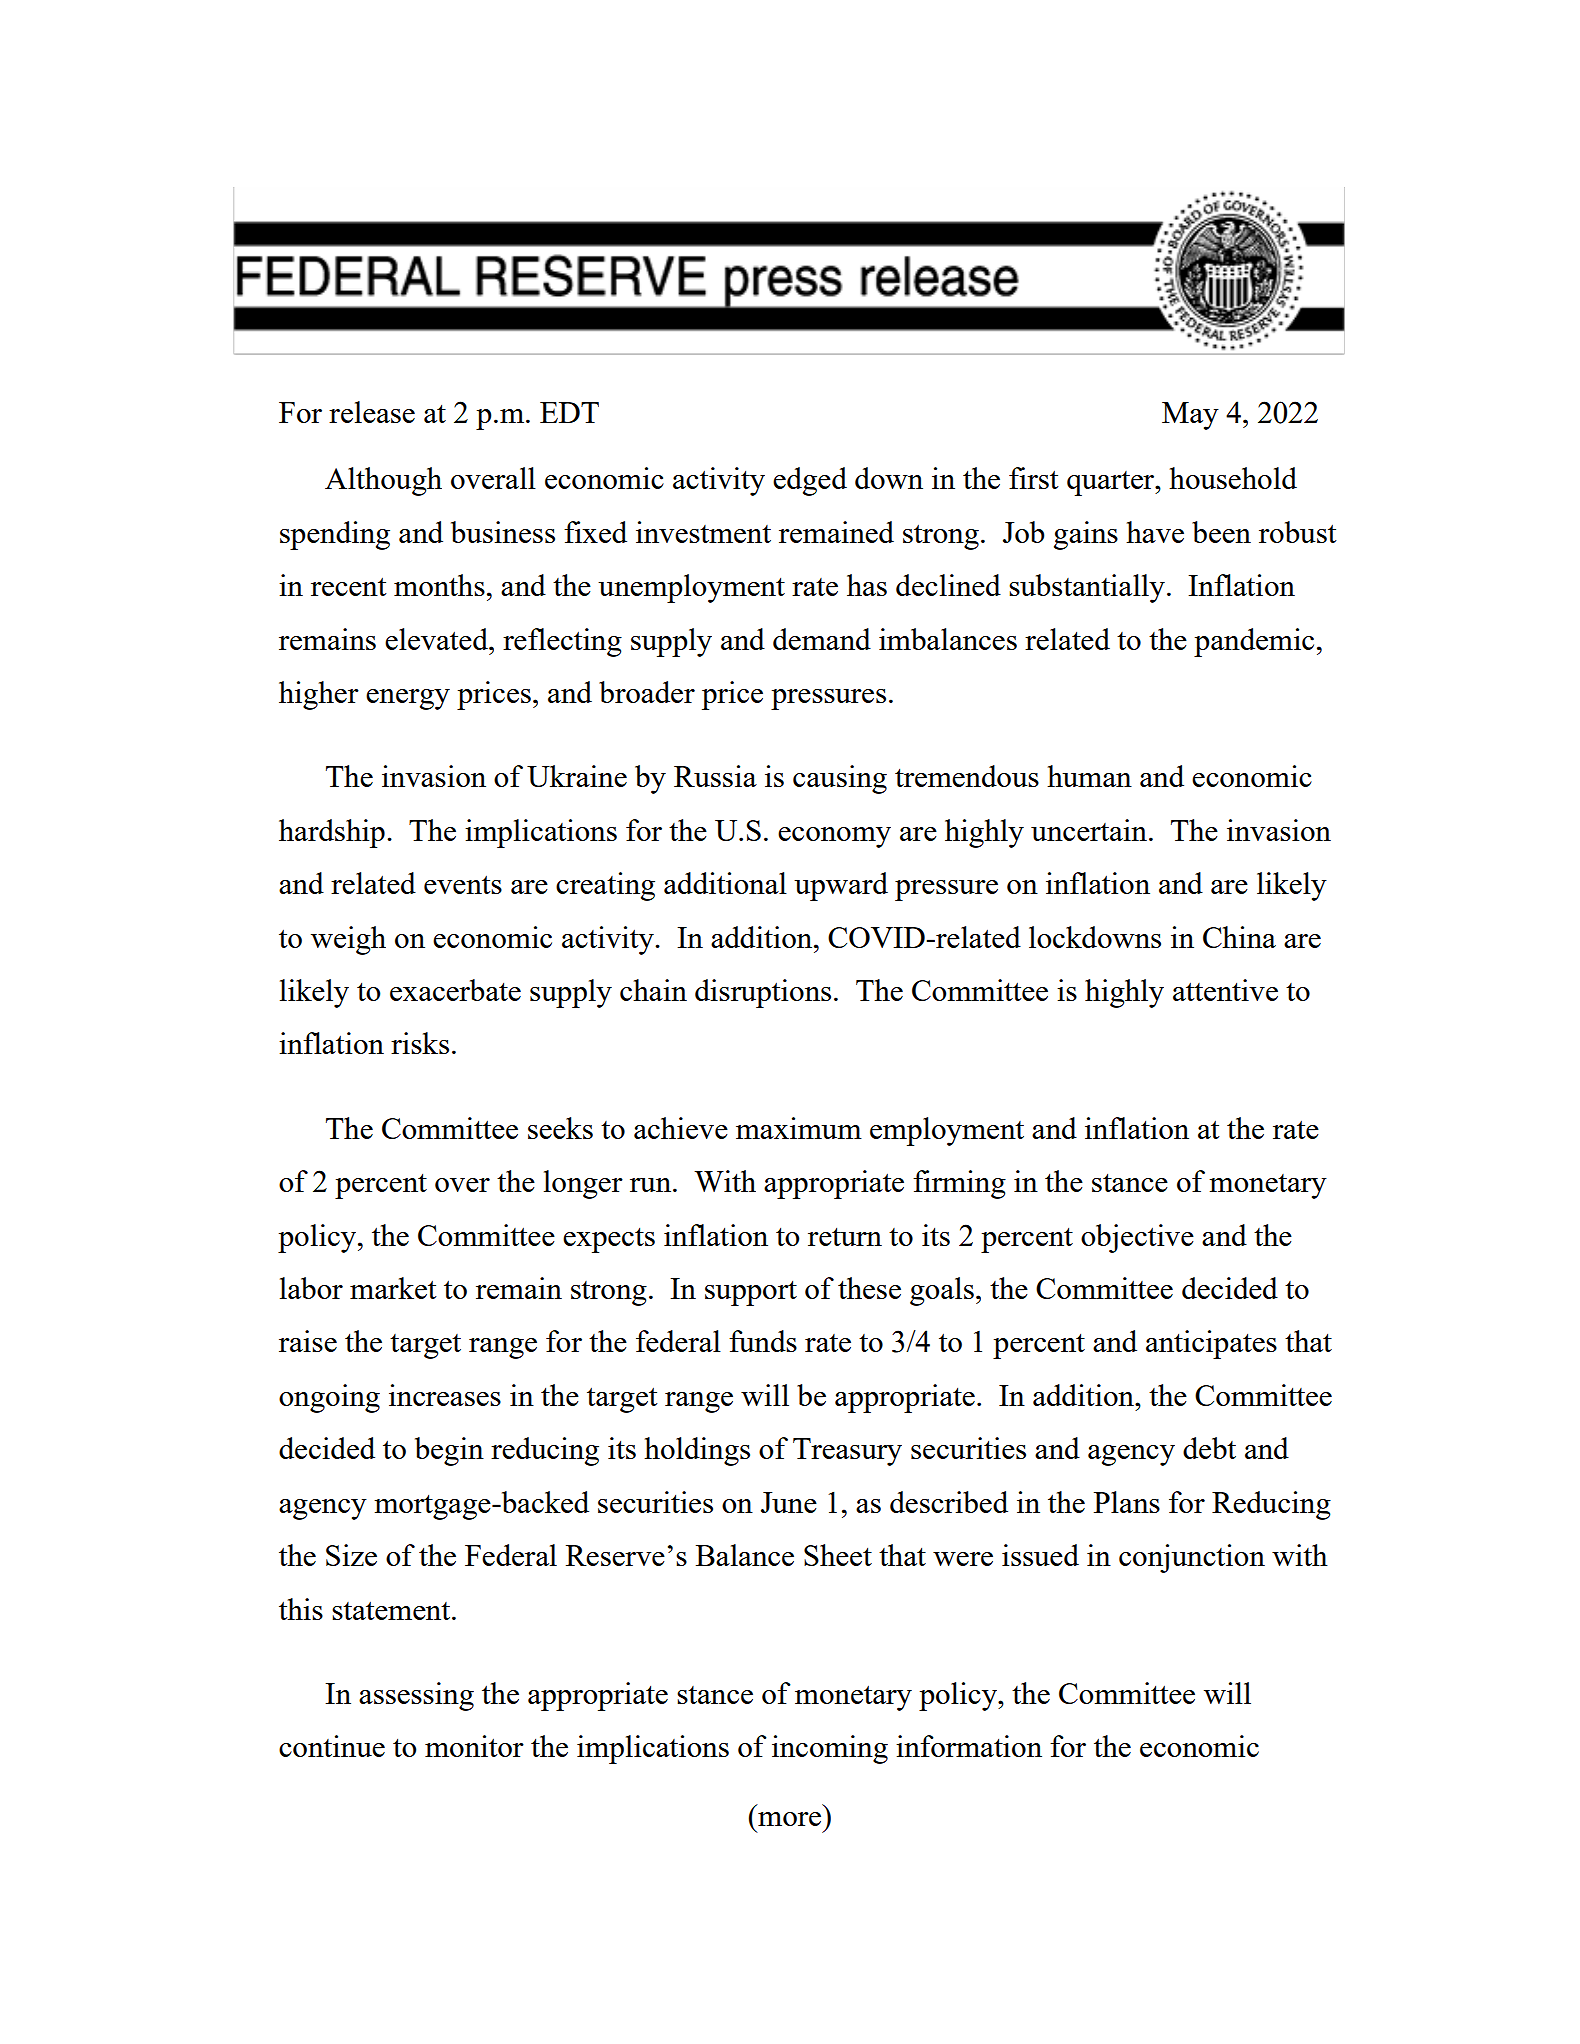 Image resolution: width=1580 pixels, height=2044 pixels. What do you see at coordinates (969, 1746) in the document?
I see `information` at bounding box center [969, 1746].
